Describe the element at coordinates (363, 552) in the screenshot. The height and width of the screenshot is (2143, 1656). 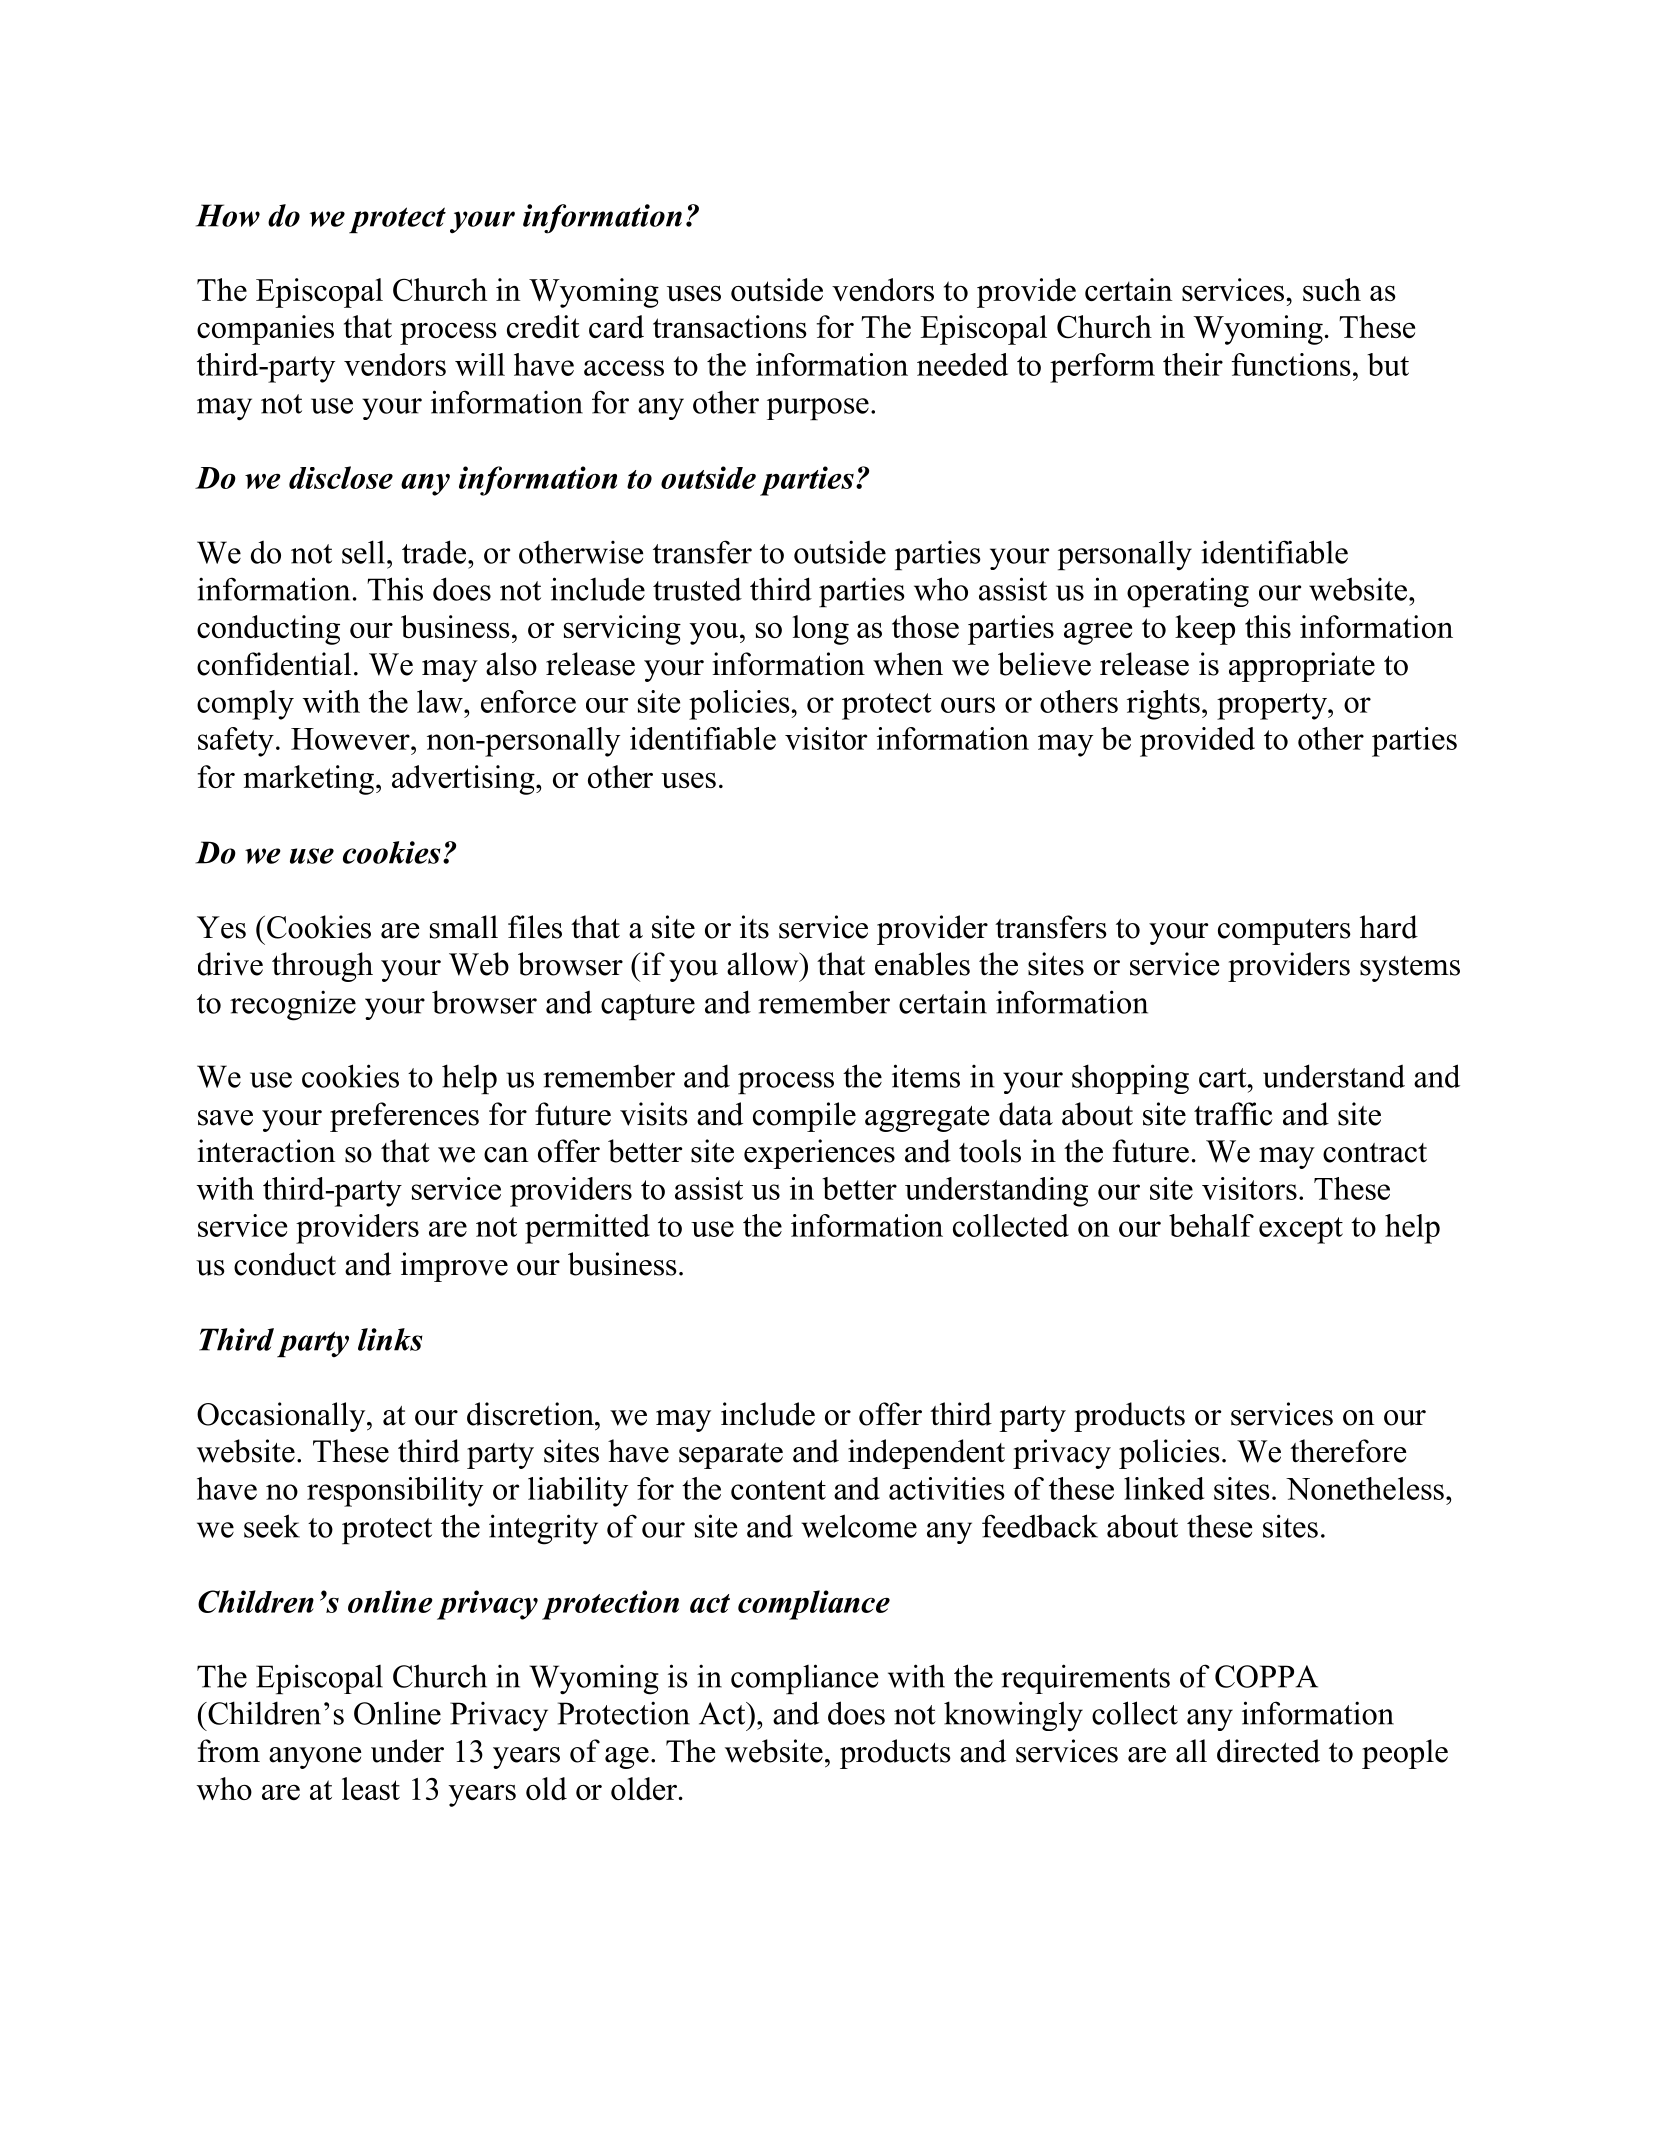
I see `sell` at that location.
